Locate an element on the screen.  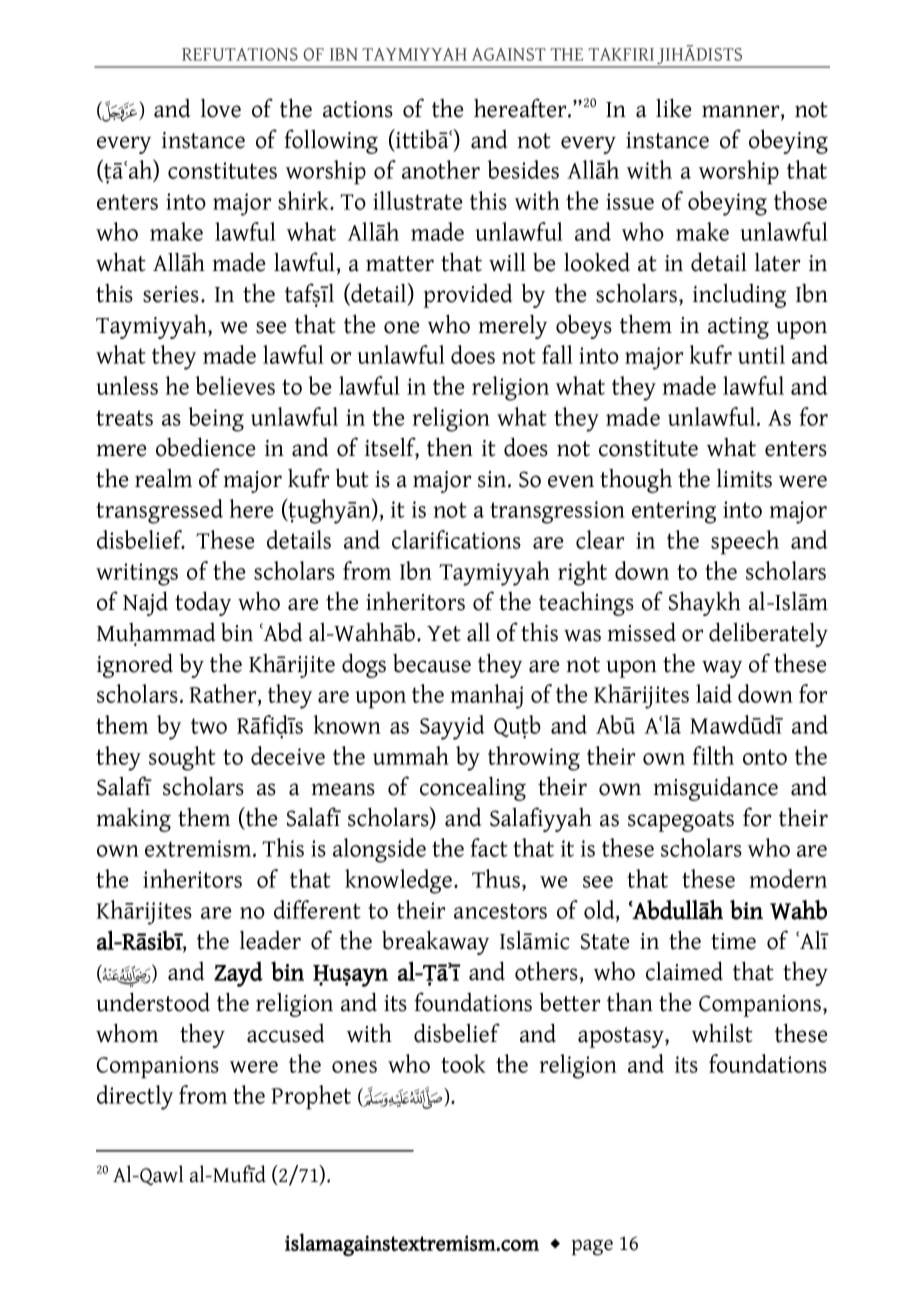
Yet is located at coordinates (444, 634).
